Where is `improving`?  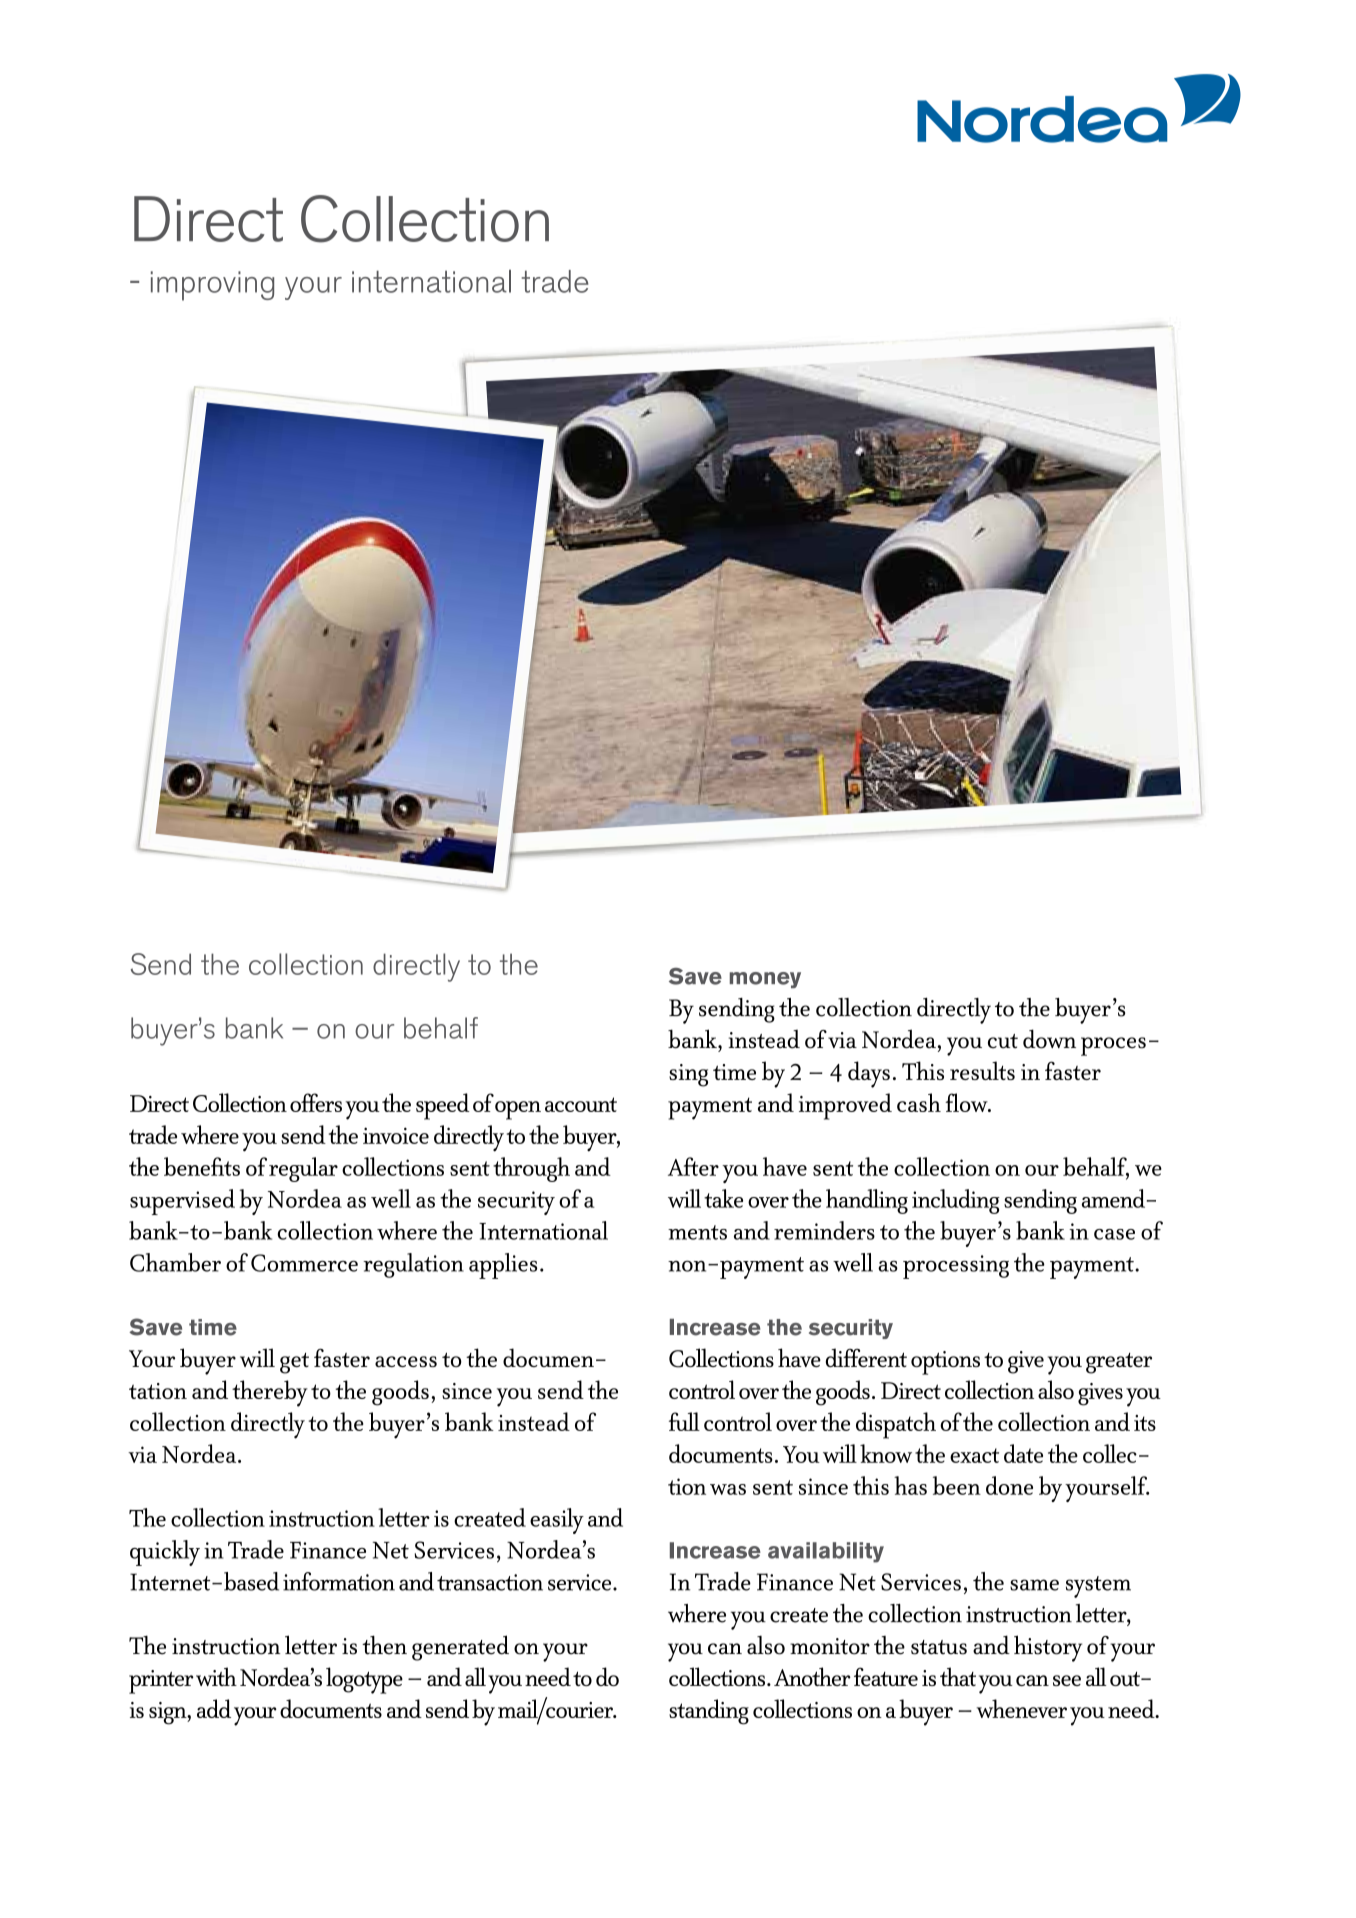
improving is located at coordinates (212, 286).
